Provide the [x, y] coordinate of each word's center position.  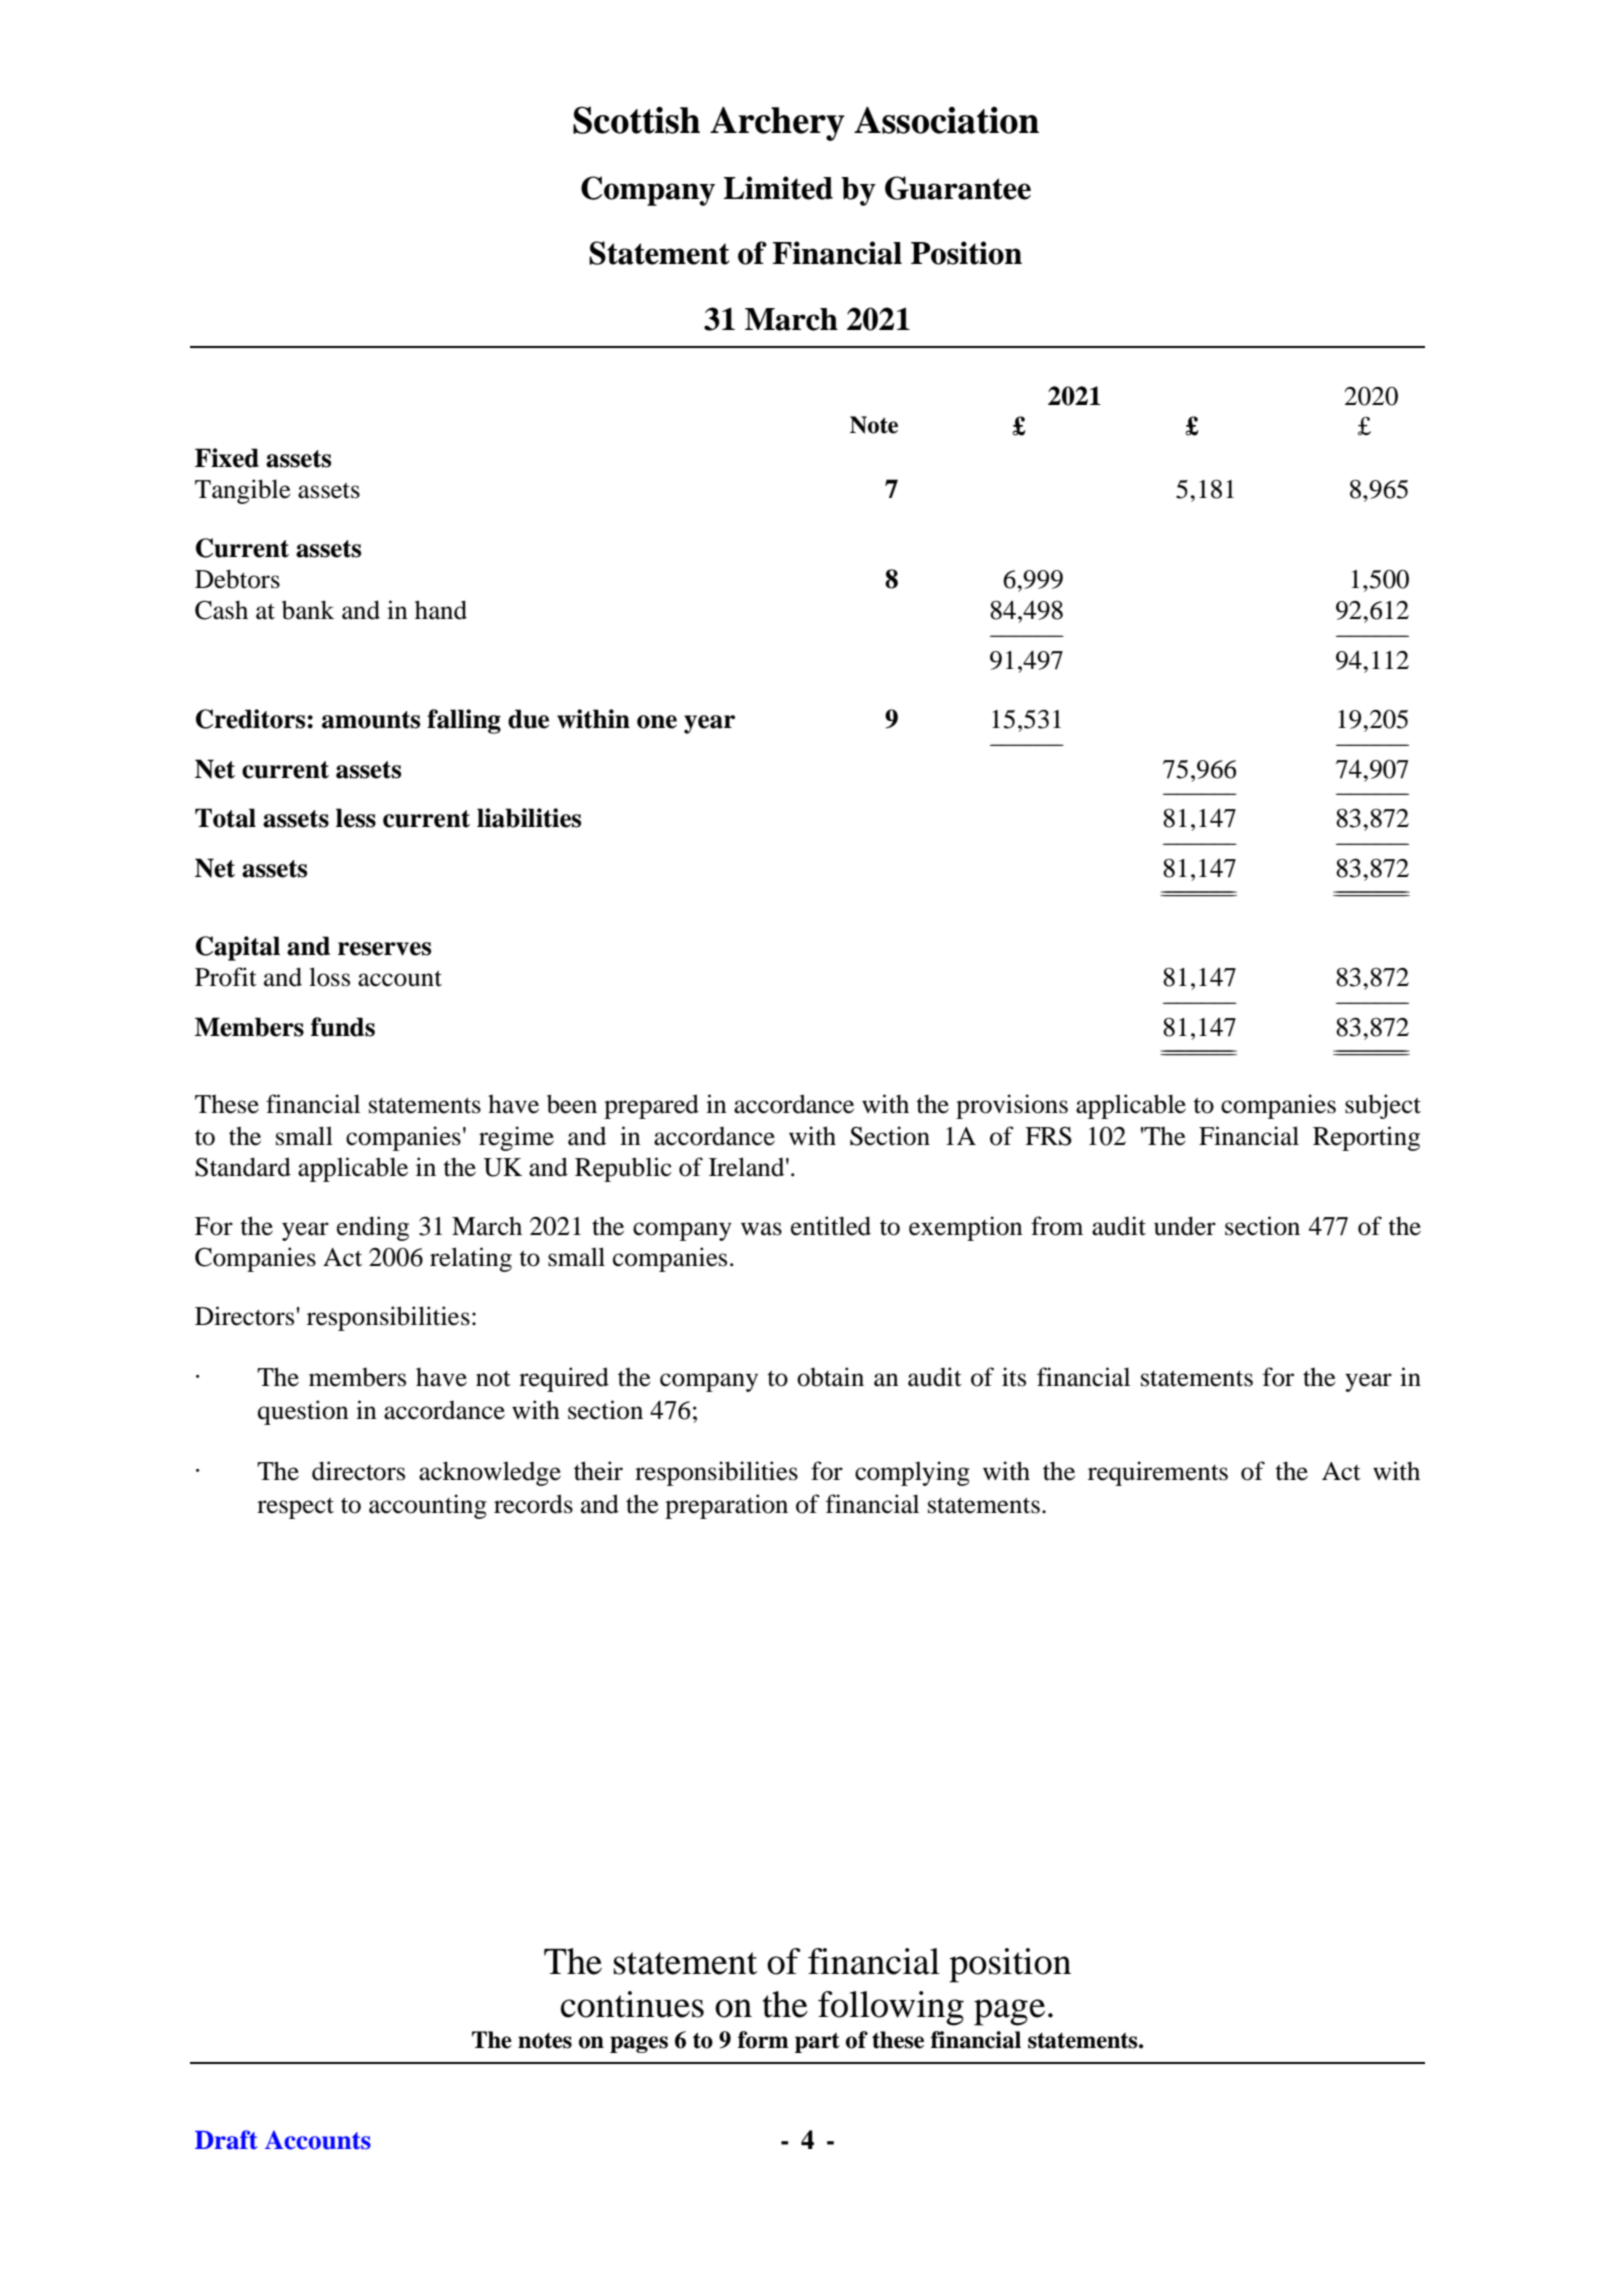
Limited [778, 188]
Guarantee [958, 188]
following [891, 2008]
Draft [226, 2140]
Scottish [636, 120]
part [817, 2043]
